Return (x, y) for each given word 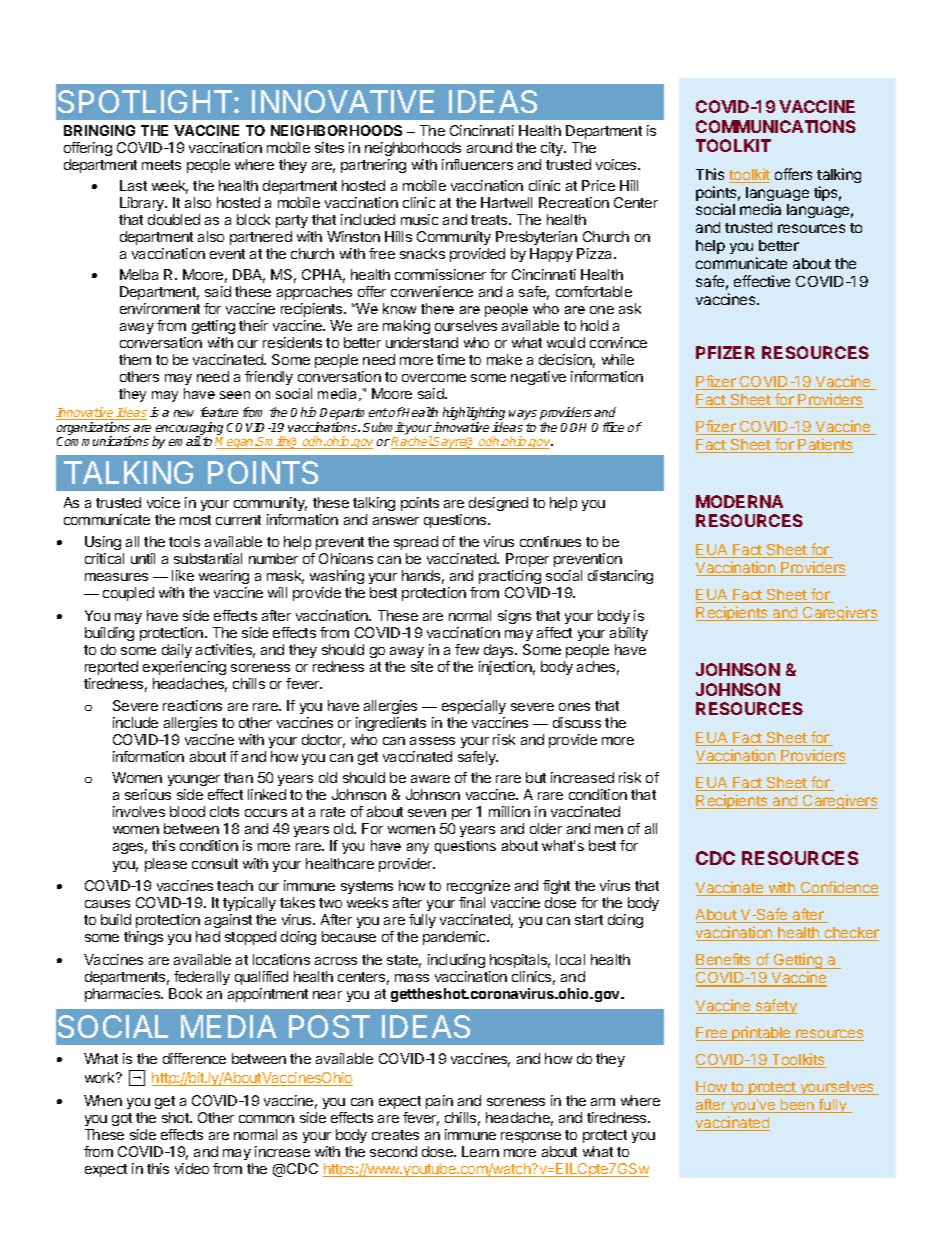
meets (161, 165)
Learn (480, 1151)
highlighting (474, 415)
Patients (825, 445)
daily (177, 651)
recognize (478, 887)
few (467, 649)
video (192, 1168)
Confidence (838, 888)
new (184, 413)
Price (598, 185)
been (797, 1106)
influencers (477, 164)
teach (235, 885)
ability (629, 634)
